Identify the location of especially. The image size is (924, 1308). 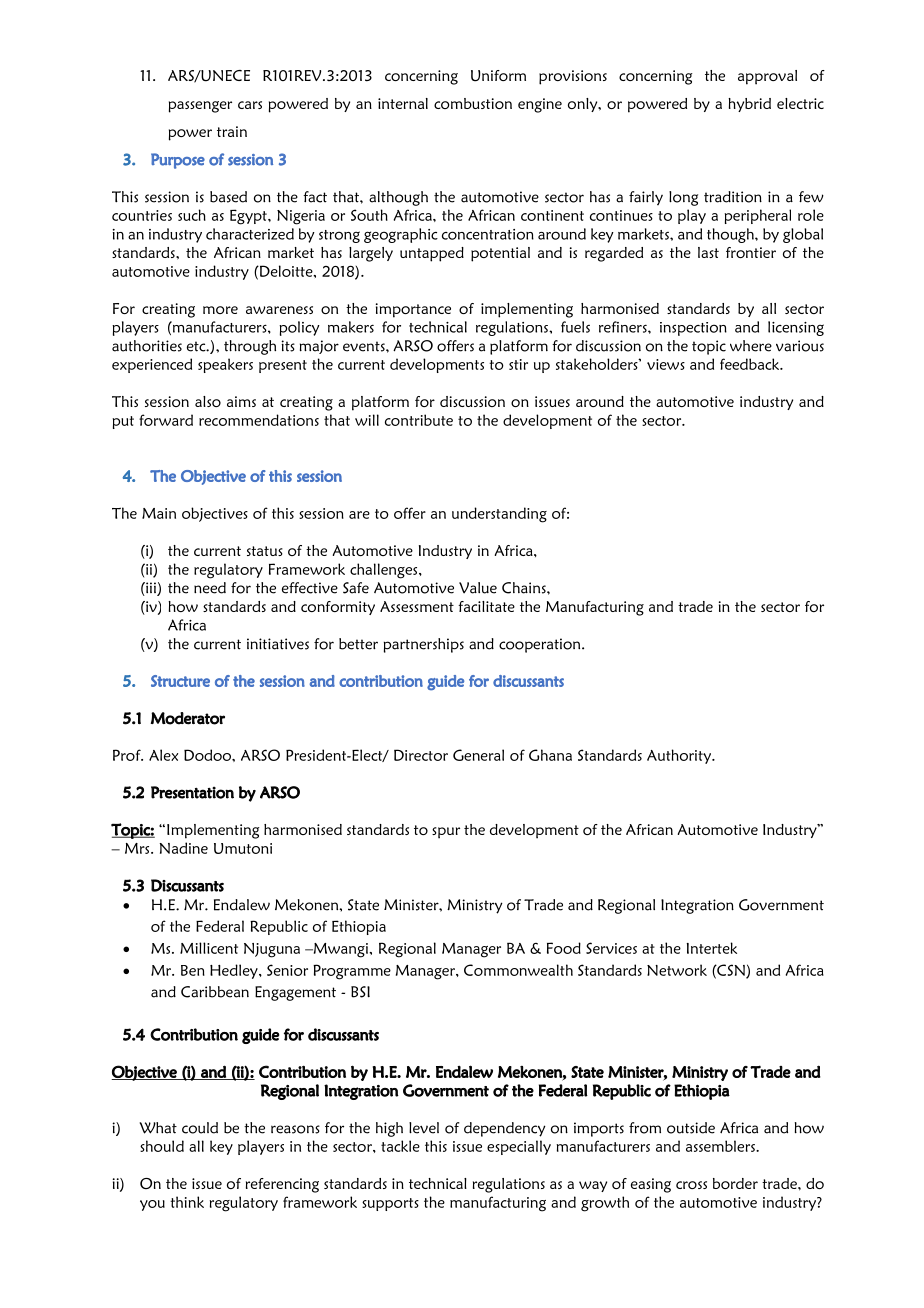
(519, 1147).
